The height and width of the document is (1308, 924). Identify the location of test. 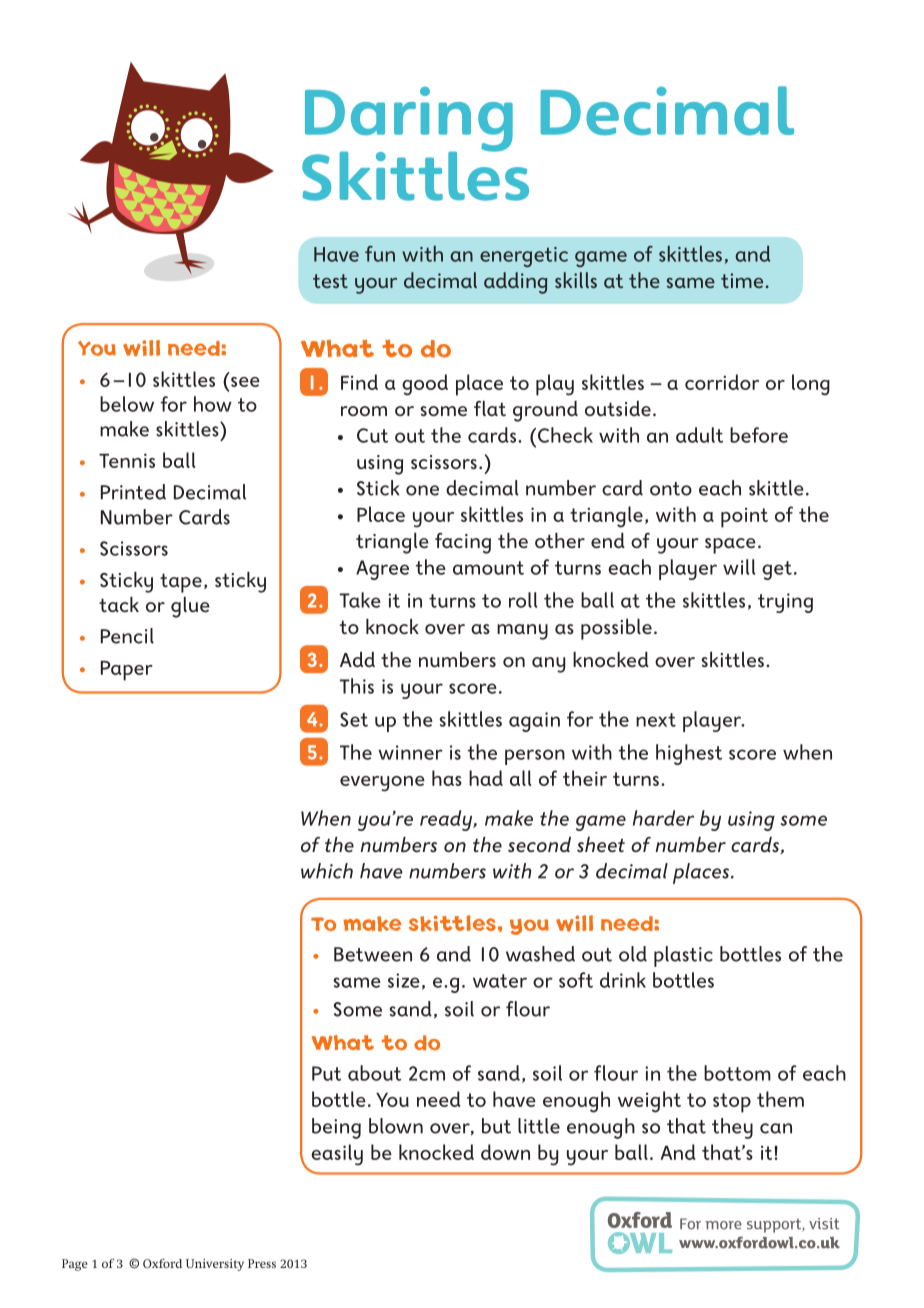
(330, 281).
